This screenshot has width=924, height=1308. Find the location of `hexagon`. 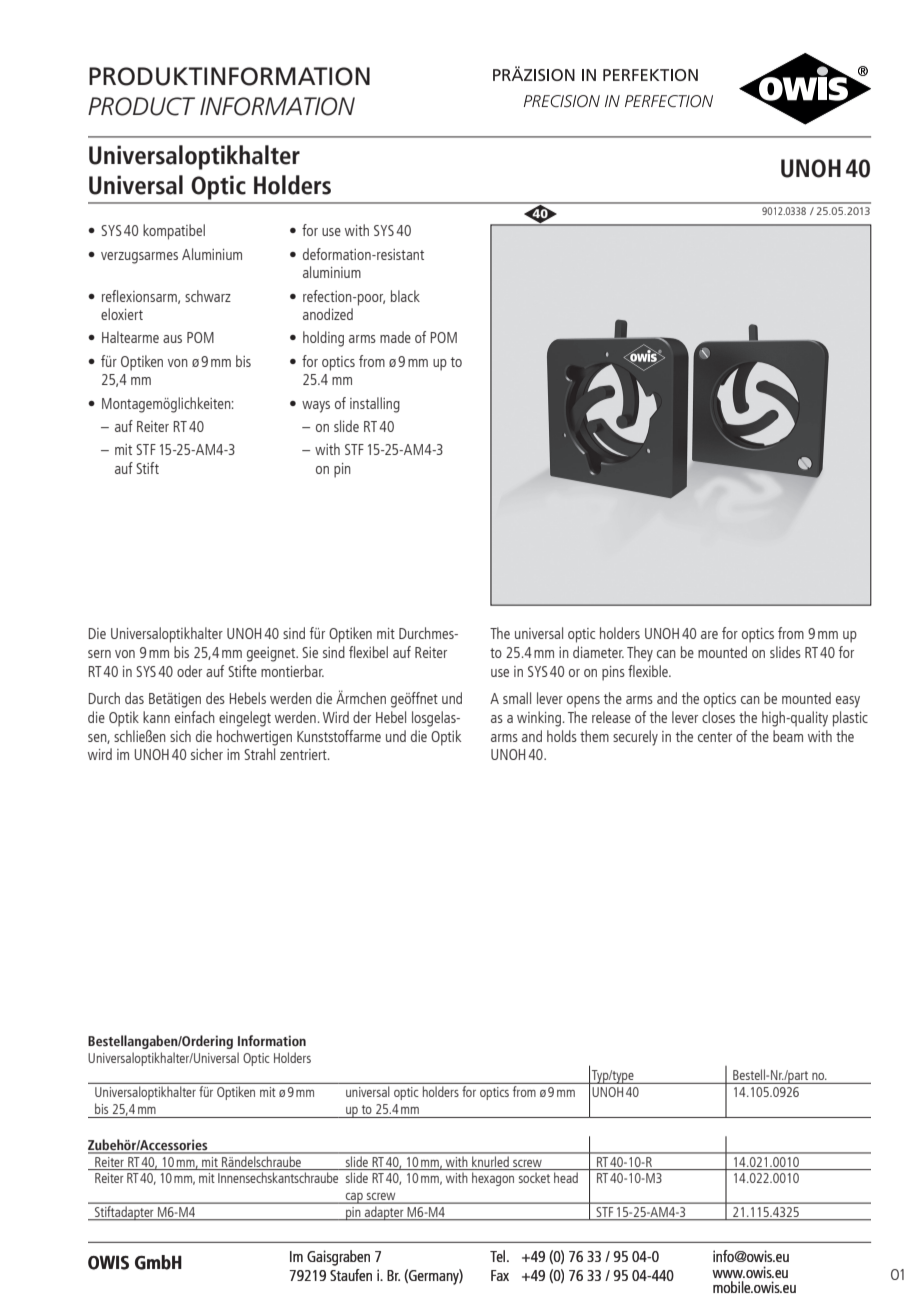

hexagon is located at coordinates (493, 1179).
